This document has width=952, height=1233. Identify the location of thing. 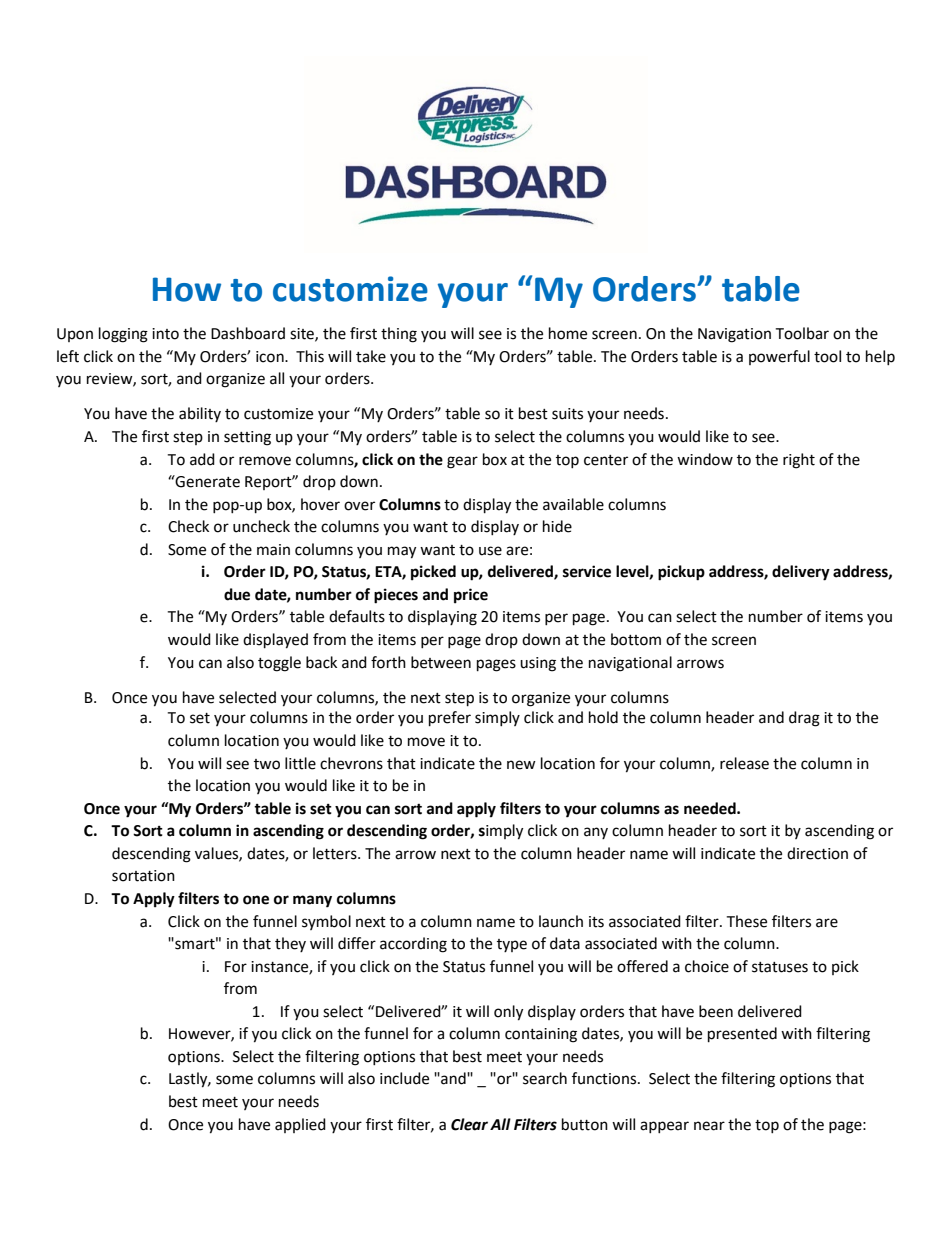
(399, 335).
